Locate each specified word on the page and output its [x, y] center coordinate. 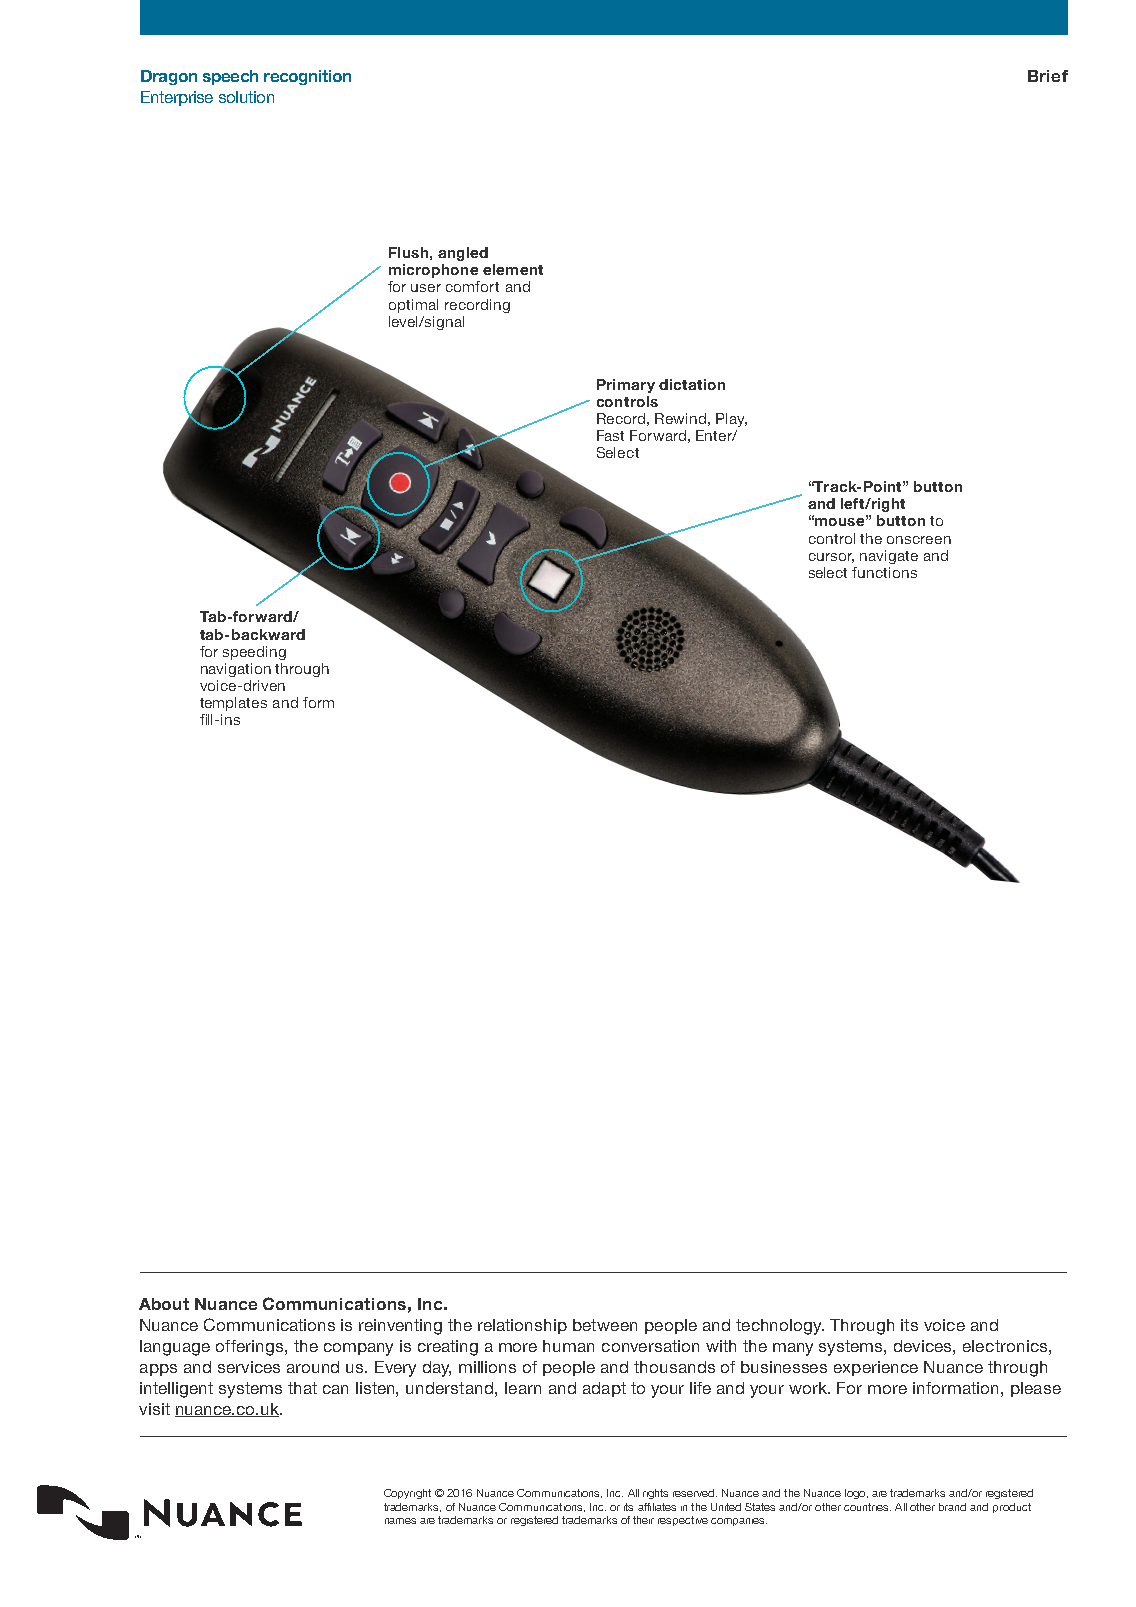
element [513, 269]
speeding [254, 653]
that [302, 1388]
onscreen [919, 540]
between [605, 1325]
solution [246, 97]
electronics [1006, 1346]
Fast [610, 435]
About [164, 1304]
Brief [1048, 76]
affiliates [657, 1507]
